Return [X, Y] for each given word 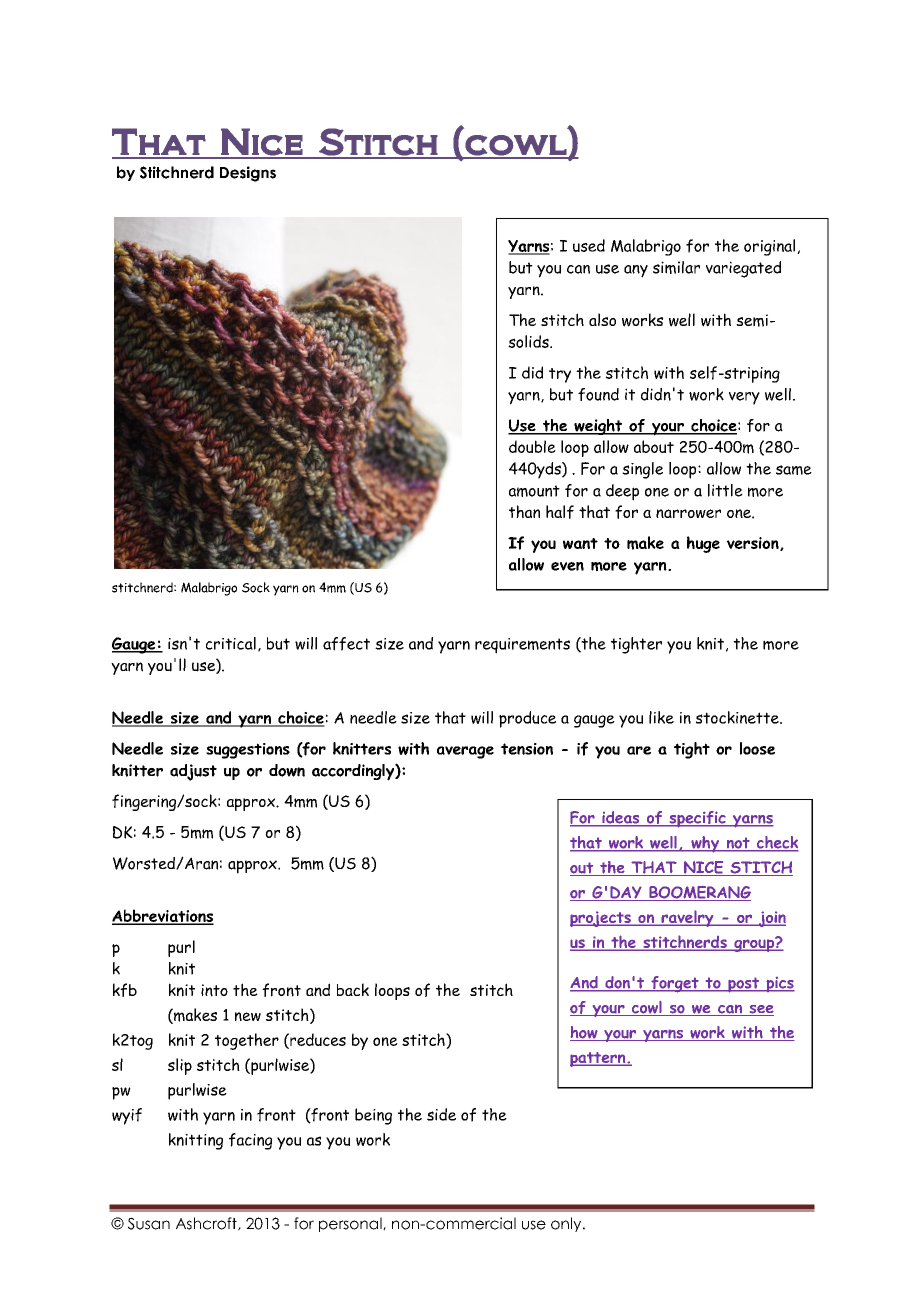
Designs [248, 174]
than [524, 511]
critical [231, 643]
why [705, 844]
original [771, 247]
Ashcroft [207, 1224]
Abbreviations [163, 916]
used [589, 245]
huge [703, 544]
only [567, 1224]
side [441, 1114]
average [465, 752]
